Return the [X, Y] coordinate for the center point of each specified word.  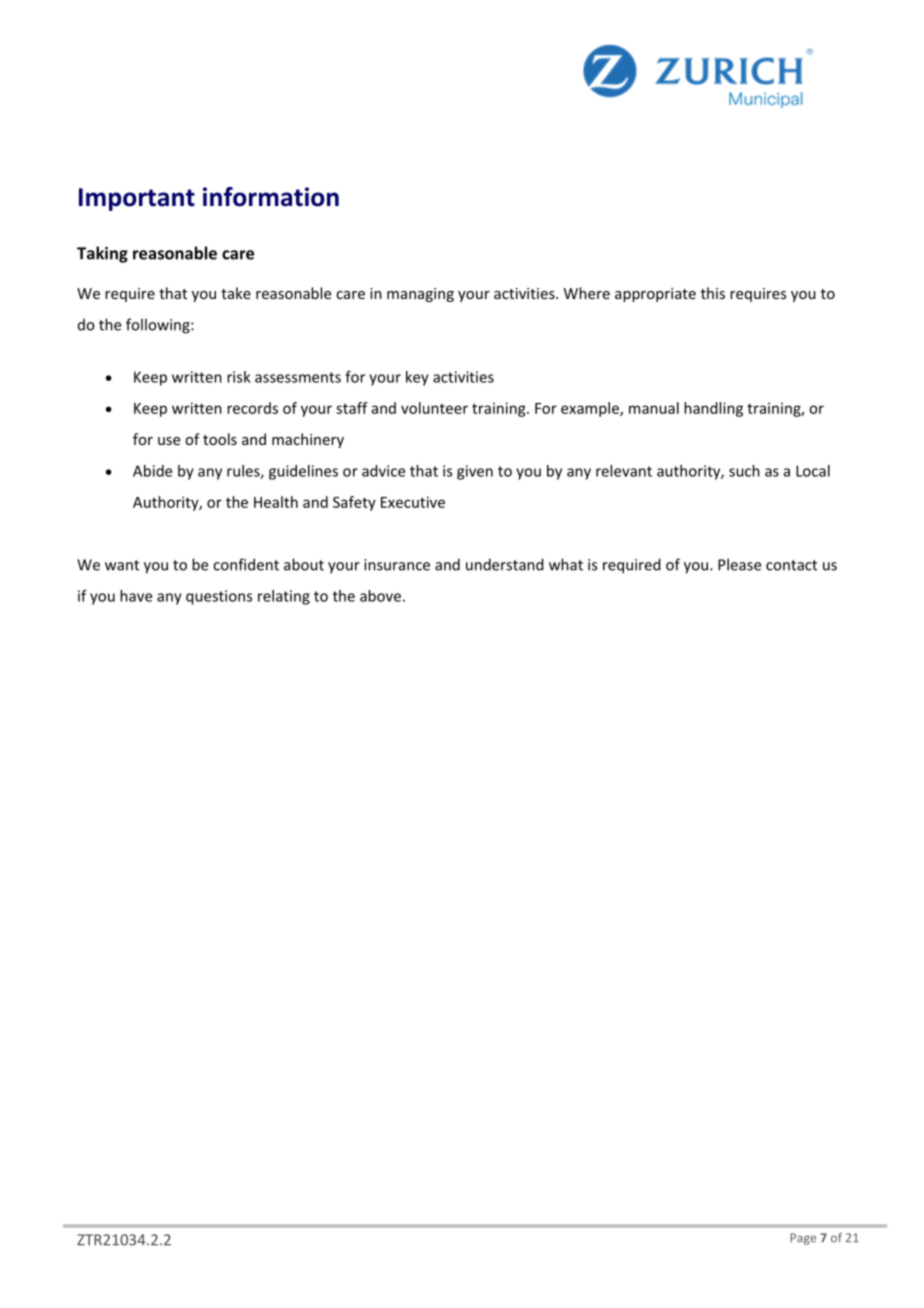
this [713, 293]
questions [219, 597]
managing [420, 295]
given [475, 472]
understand [505, 564]
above [380, 596]
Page [803, 1239]
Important [137, 199]
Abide [152, 471]
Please [739, 564]
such [744, 471]
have [136, 596]
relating [284, 597]
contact [791, 565]
